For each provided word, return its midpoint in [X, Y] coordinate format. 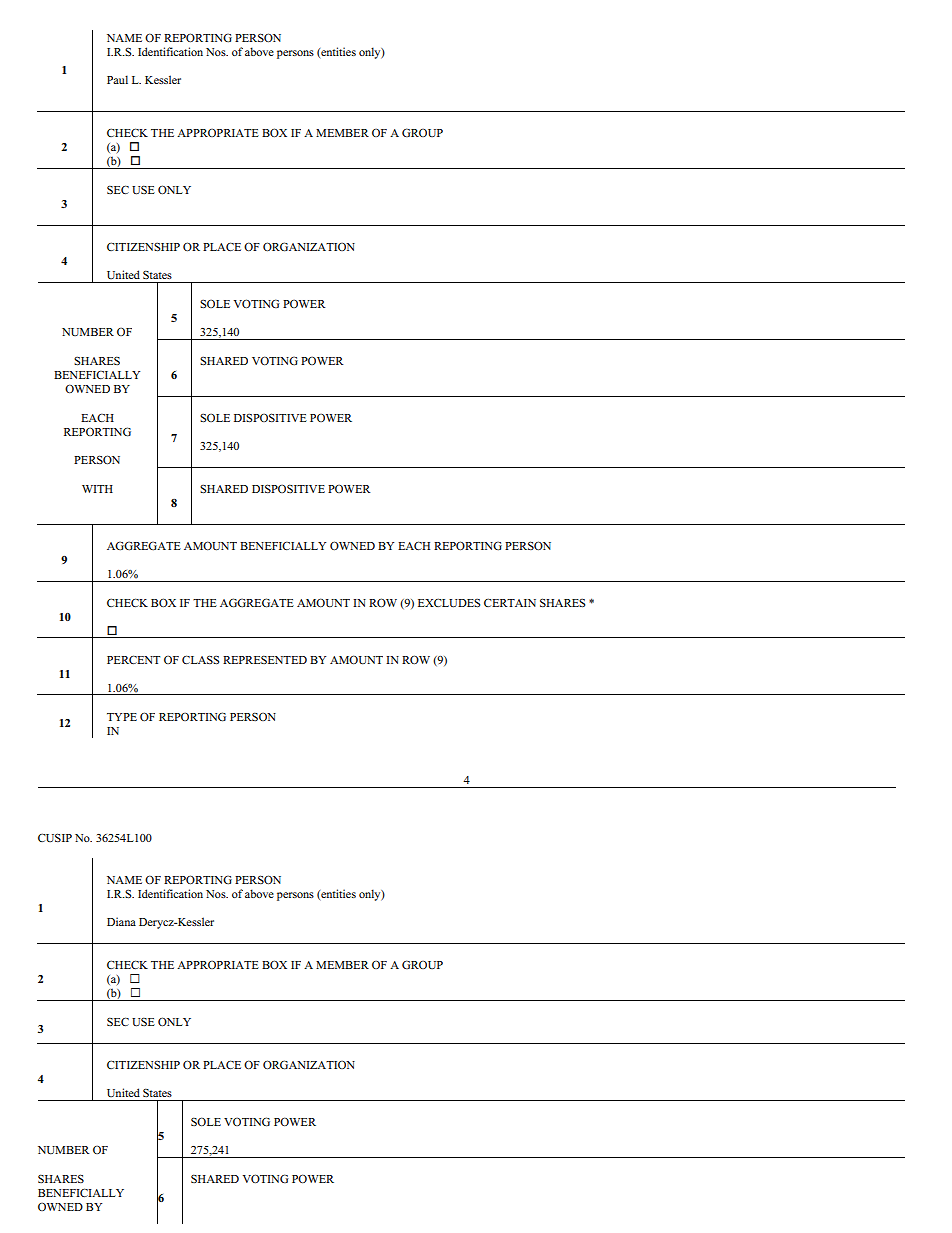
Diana [121, 921]
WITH [97, 489]
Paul [117, 79]
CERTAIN [510, 603]
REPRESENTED [265, 659]
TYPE [122, 717]
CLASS [200, 659]
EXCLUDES [449, 603]
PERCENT [133, 659]
